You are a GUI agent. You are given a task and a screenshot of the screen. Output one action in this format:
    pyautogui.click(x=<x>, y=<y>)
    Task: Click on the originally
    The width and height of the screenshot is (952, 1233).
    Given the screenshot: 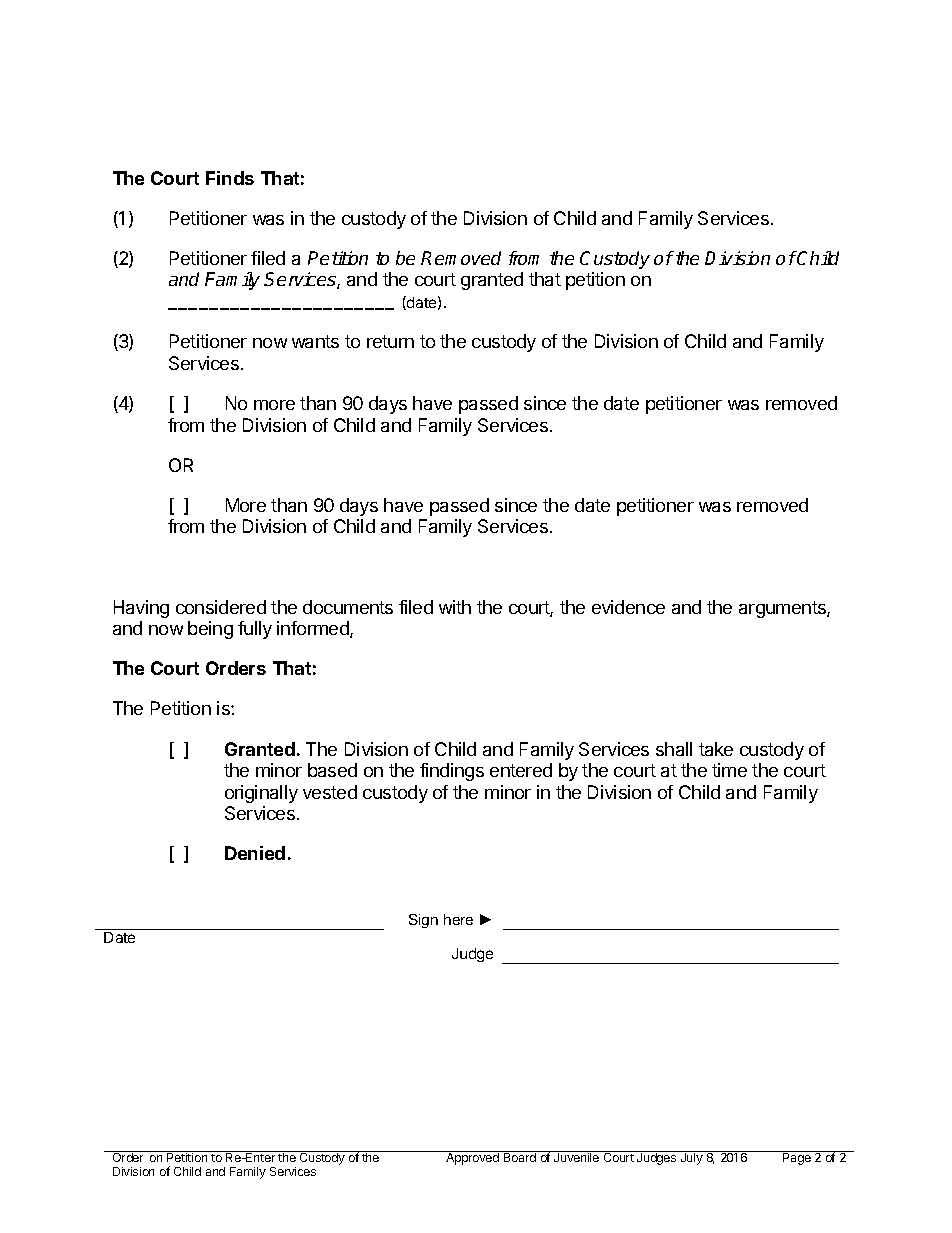 What is the action you would take?
    pyautogui.click(x=261, y=794)
